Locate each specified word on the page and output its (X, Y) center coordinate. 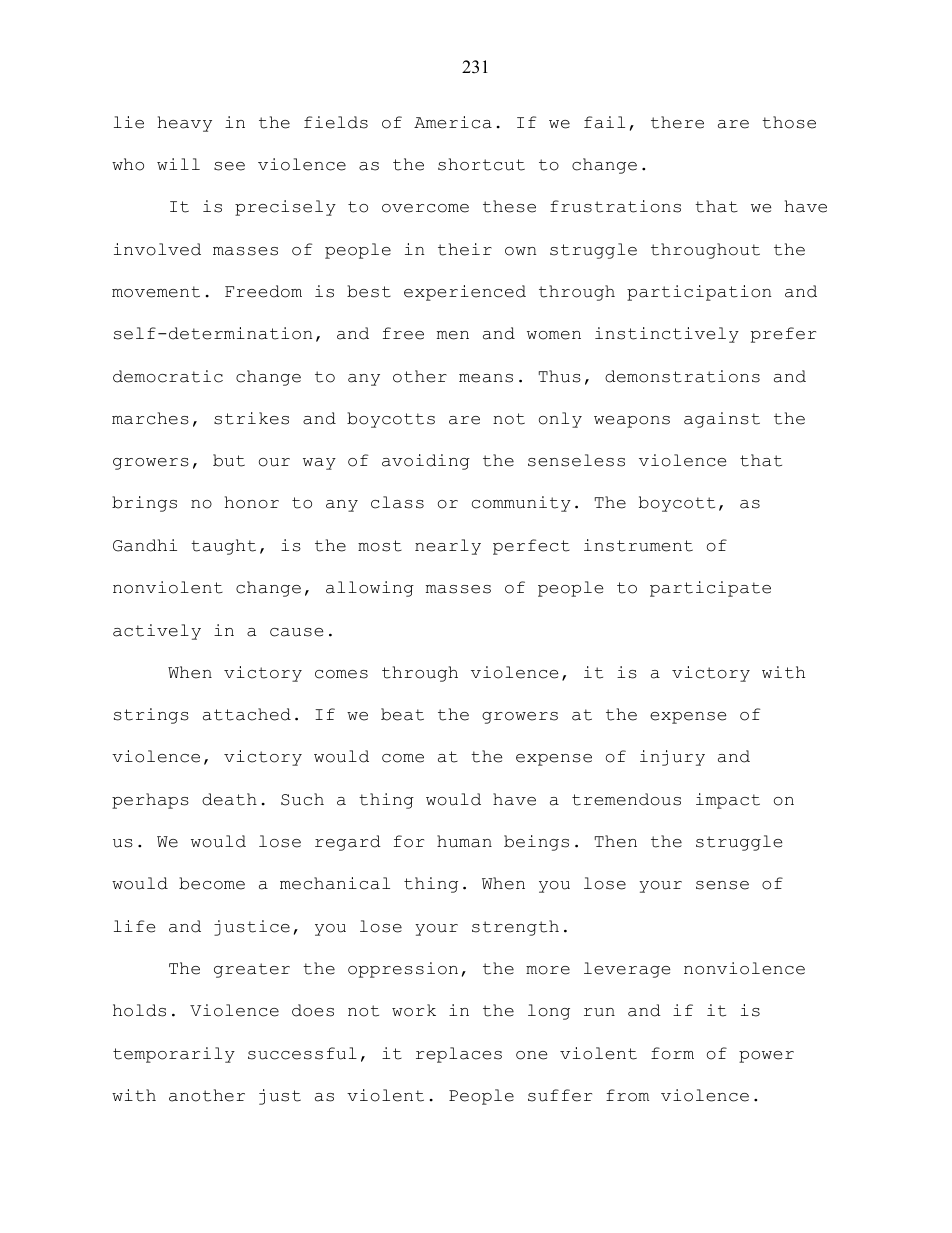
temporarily (174, 1055)
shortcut (481, 164)
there (677, 122)
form (672, 1053)
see (229, 166)
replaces (459, 1055)
